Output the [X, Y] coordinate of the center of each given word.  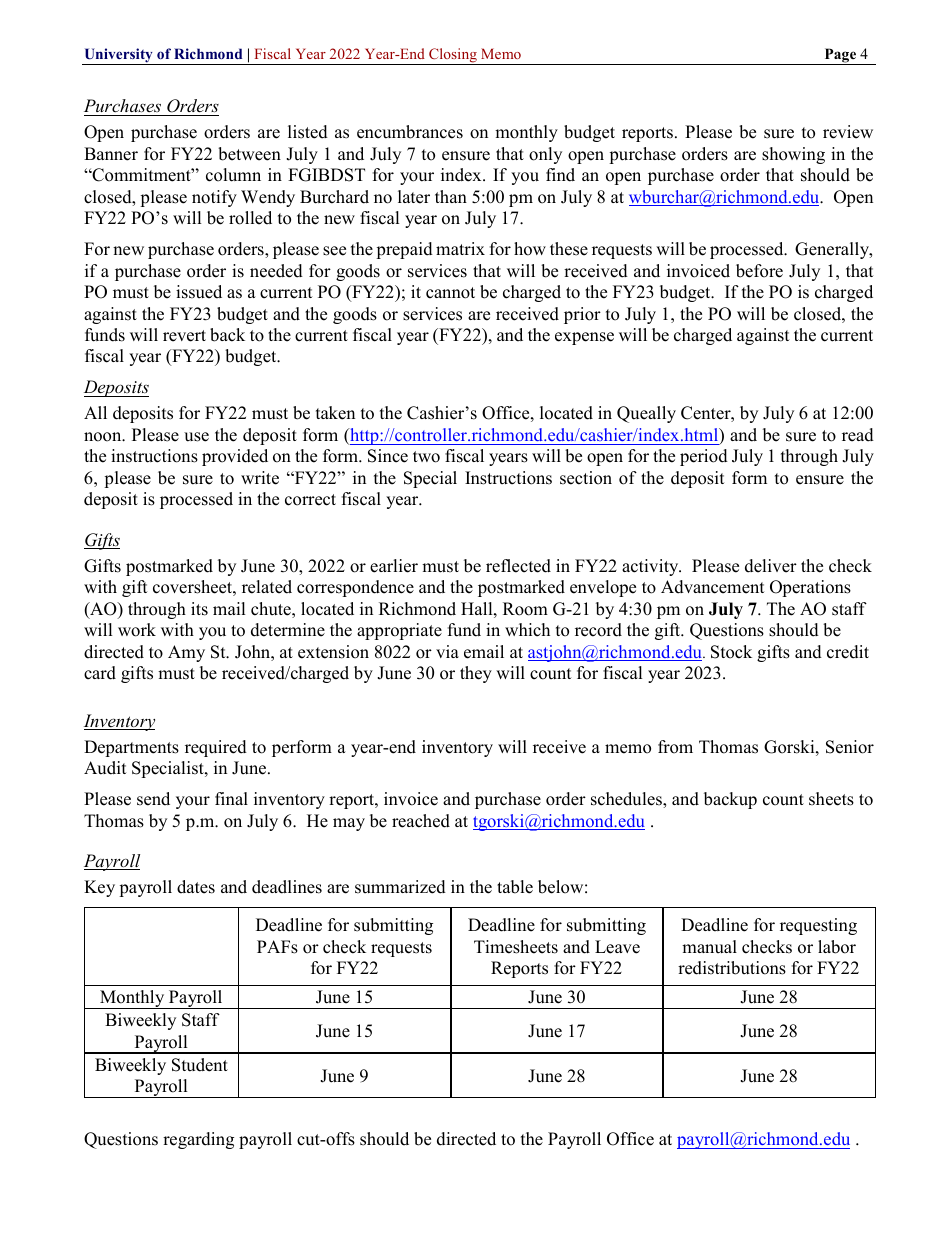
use [196, 437]
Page [840, 56]
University [118, 56]
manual [709, 947]
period [704, 457]
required [216, 748]
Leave [617, 947]
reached [421, 821]
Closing [453, 56]
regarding [198, 1140]
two [426, 457]
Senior [850, 747]
